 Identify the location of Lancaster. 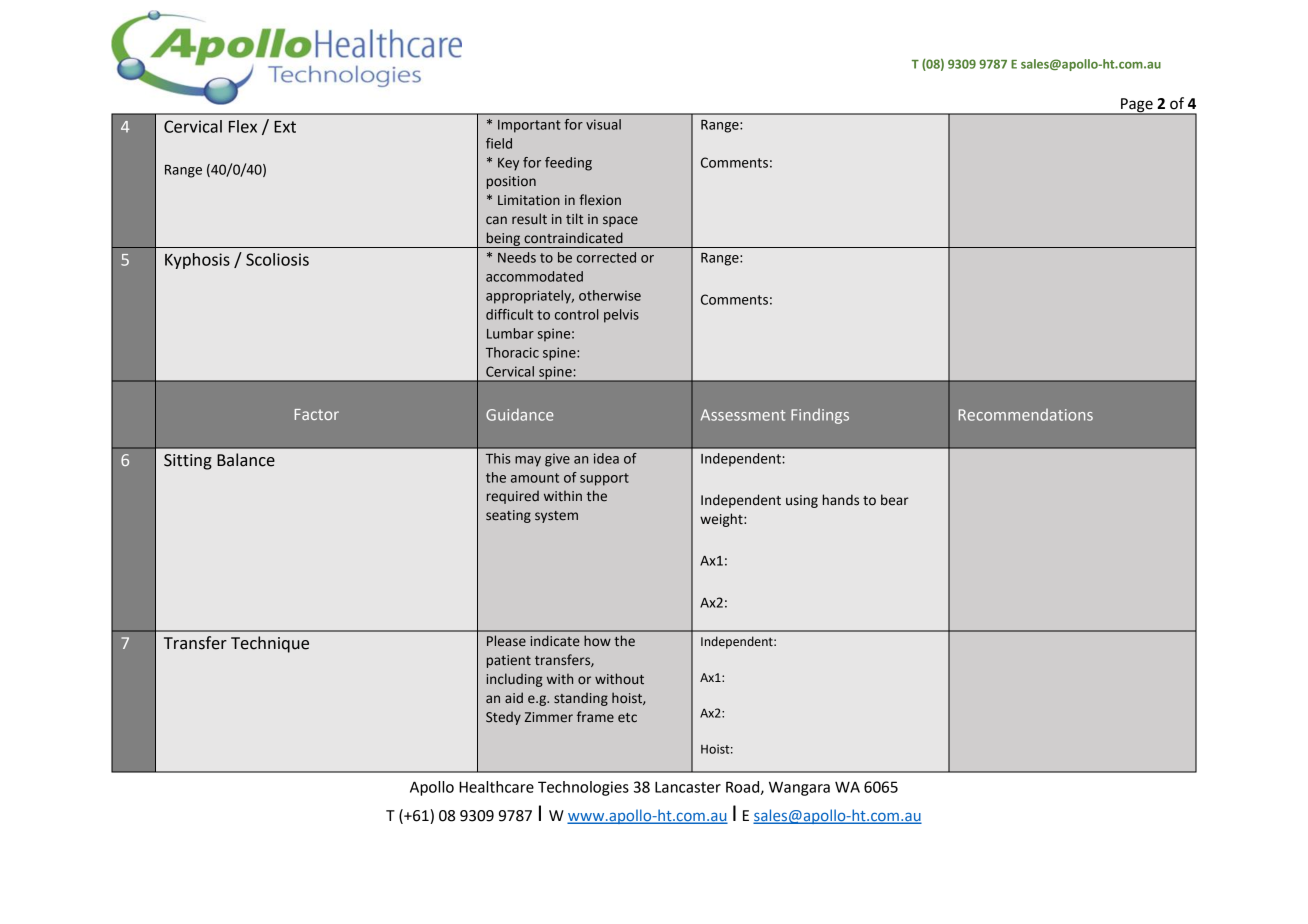
(688, 787).
